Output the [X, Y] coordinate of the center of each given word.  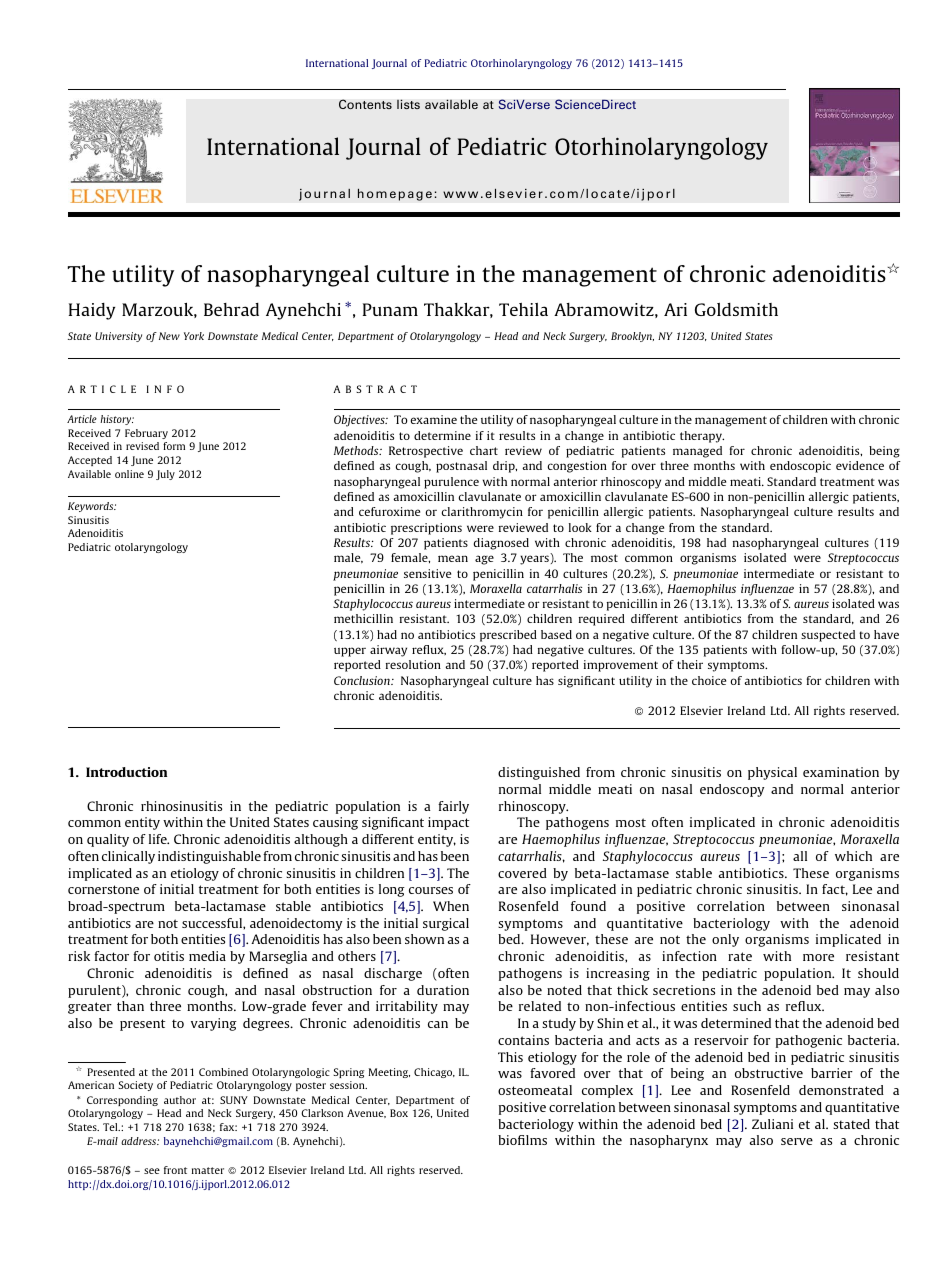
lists [408, 104]
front [175, 1170]
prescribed [508, 636]
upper [350, 652]
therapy [702, 437]
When [451, 906]
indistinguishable [209, 857]
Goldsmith [736, 309]
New [169, 336]
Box [399, 1113]
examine [434, 419]
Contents [365, 104]
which [853, 856]
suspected [828, 636]
